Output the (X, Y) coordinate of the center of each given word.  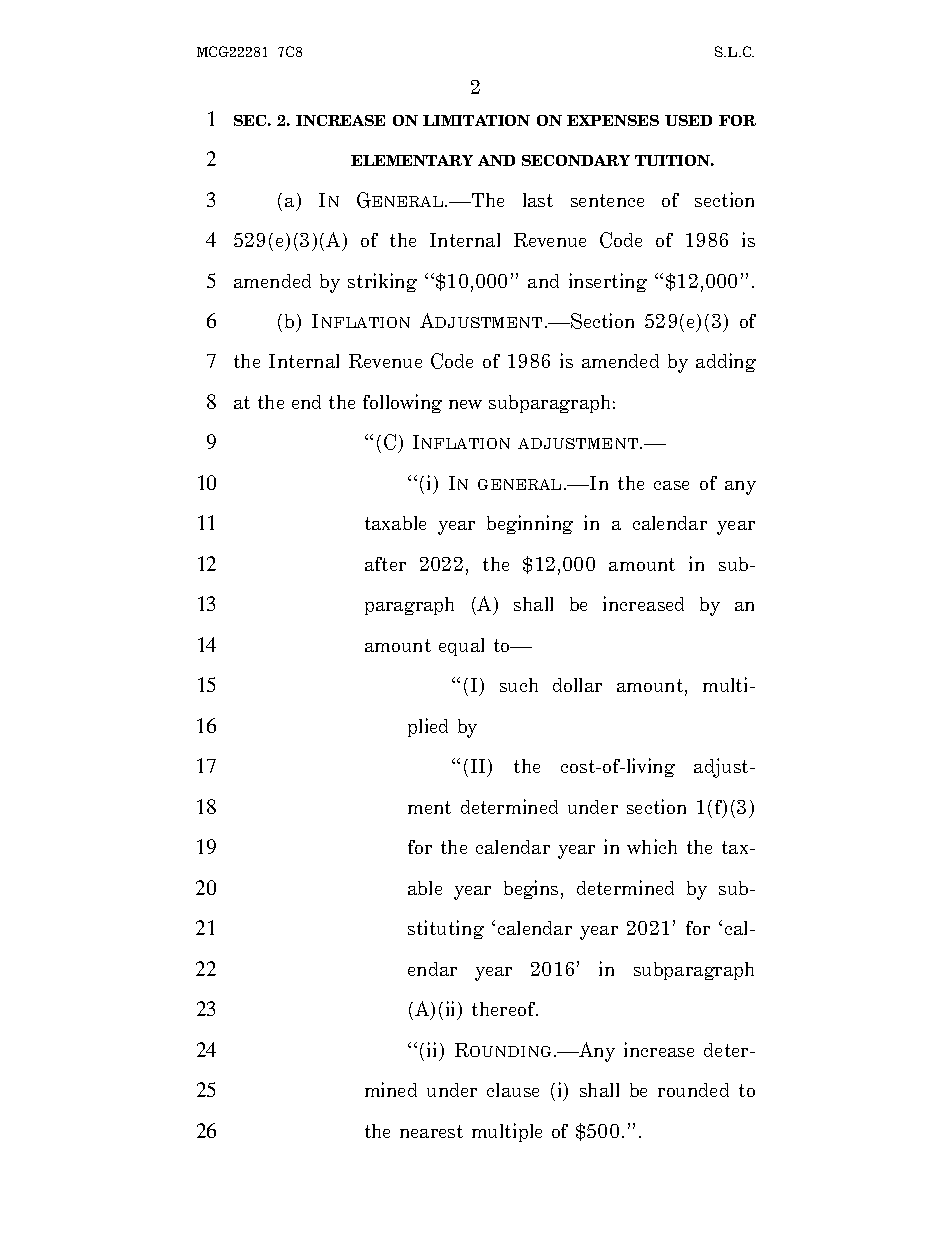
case (671, 485)
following (402, 403)
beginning (530, 524)
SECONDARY (576, 160)
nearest (431, 1131)
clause (513, 1090)
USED (688, 120)
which (652, 846)
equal (461, 647)
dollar (577, 685)
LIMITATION (476, 120)
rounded (693, 1090)
